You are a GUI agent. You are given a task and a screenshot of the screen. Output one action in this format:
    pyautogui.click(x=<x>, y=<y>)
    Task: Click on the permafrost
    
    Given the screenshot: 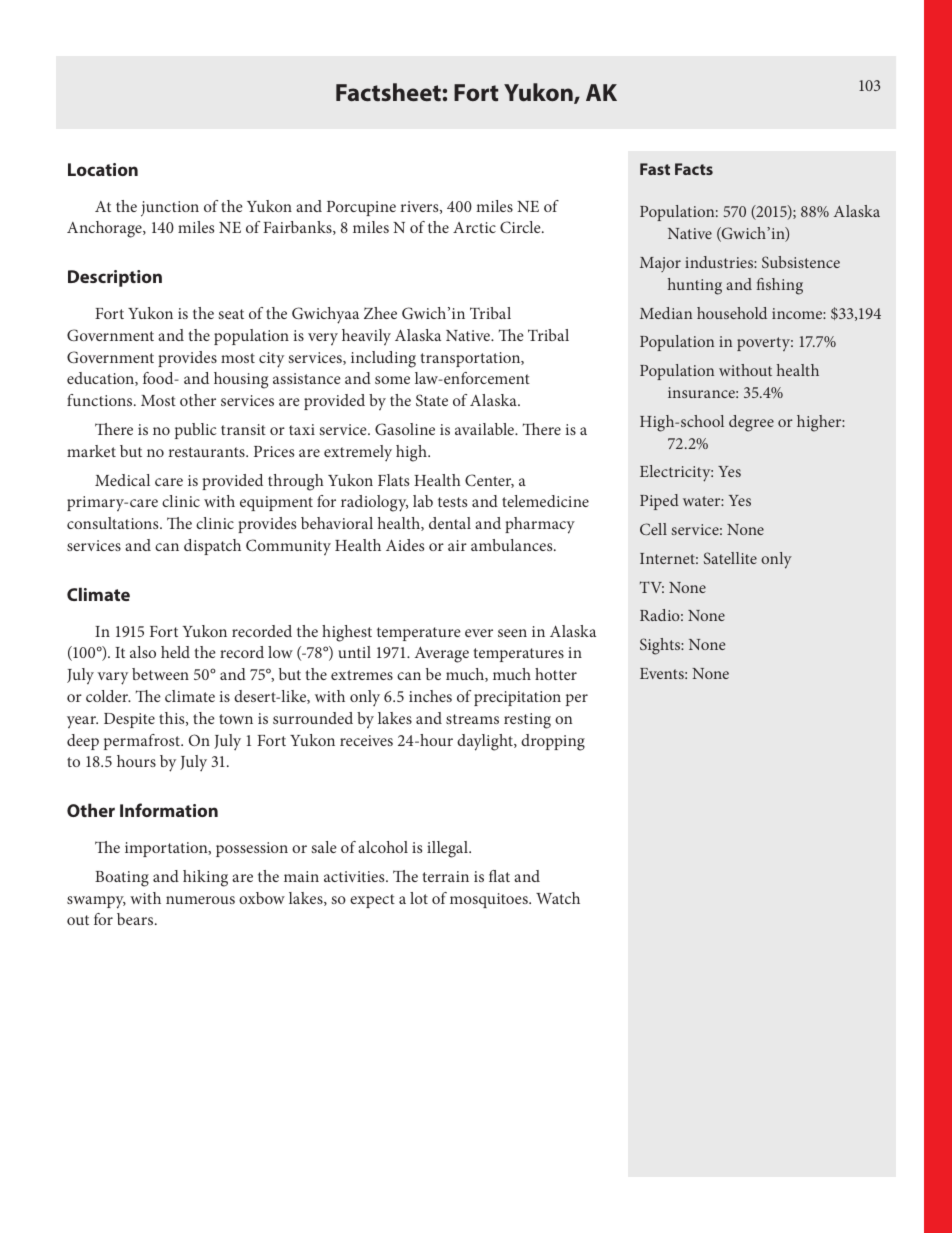 What is the action you would take?
    pyautogui.click(x=143, y=742)
